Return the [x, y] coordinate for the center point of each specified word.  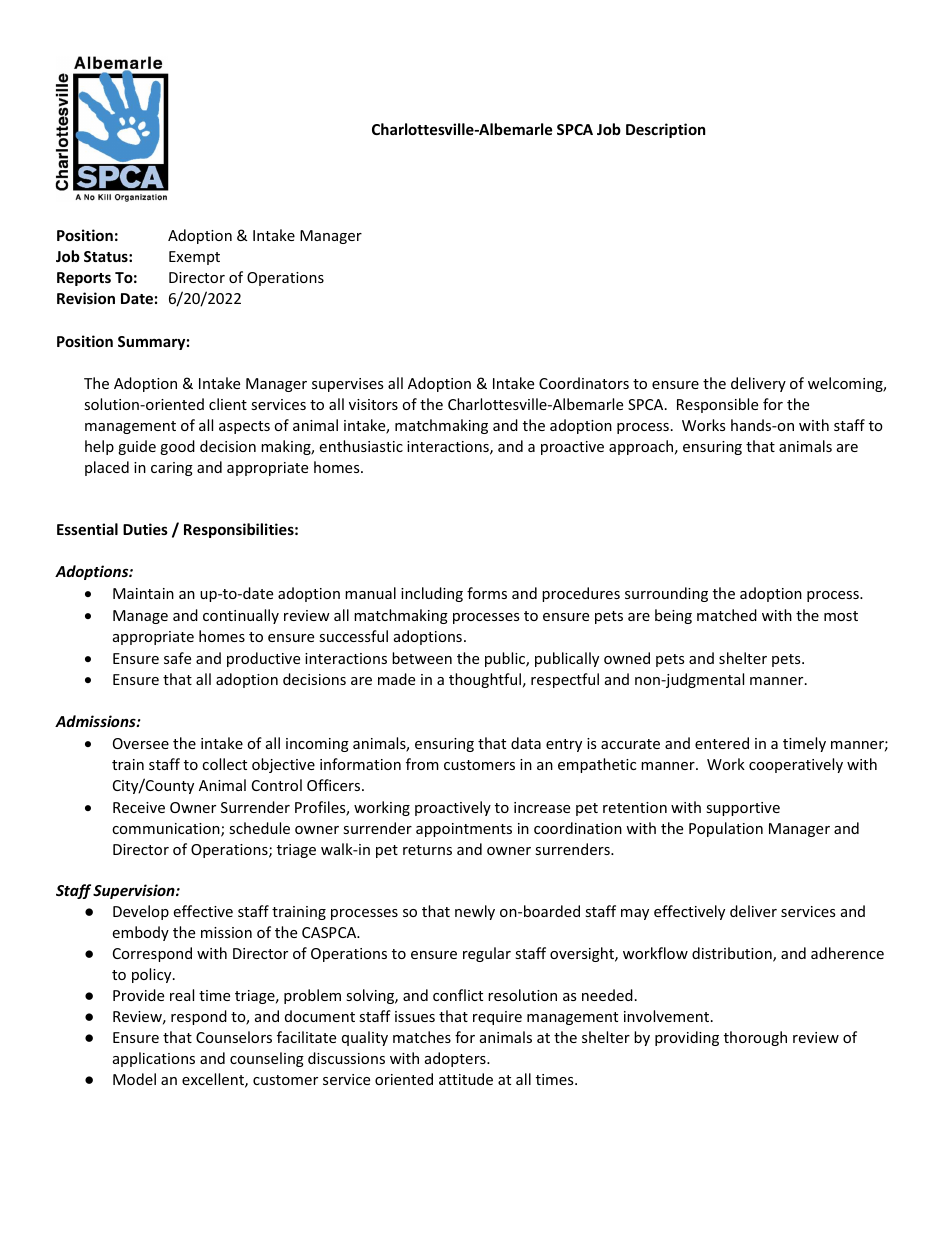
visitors [373, 404]
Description [665, 130]
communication [167, 830]
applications [154, 1059]
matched [727, 615]
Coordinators [584, 383]
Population [726, 829]
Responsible [717, 405]
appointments [464, 830]
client [228, 404]
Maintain [143, 593]
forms [487, 593]
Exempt [194, 258]
